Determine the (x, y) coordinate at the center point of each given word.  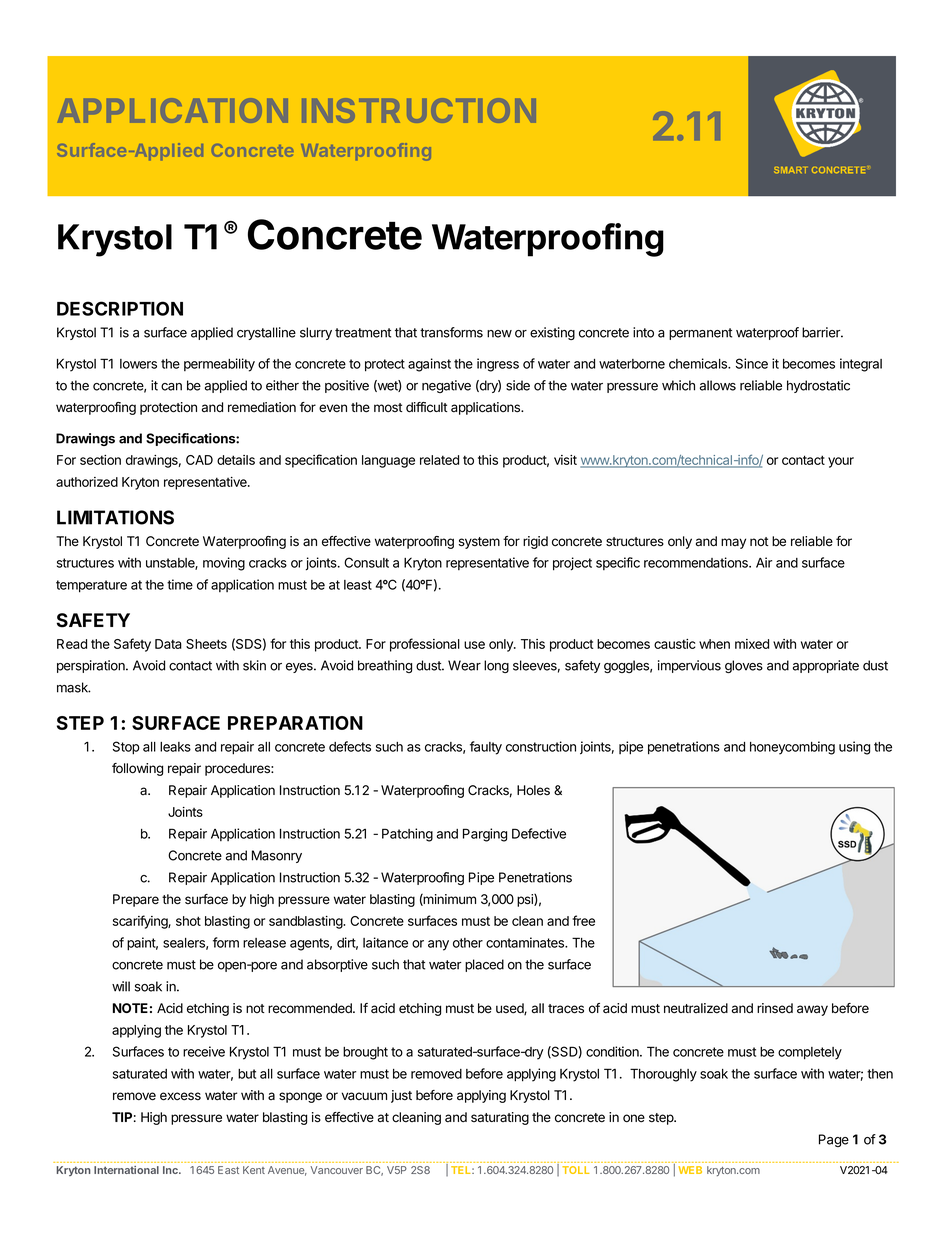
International (126, 1170)
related (439, 460)
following (137, 769)
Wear (464, 665)
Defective (539, 833)
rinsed (775, 1008)
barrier (822, 332)
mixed (752, 644)
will (121, 986)
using (854, 748)
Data (168, 644)
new (499, 334)
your (841, 462)
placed (484, 965)
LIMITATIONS (115, 517)
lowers (138, 364)
